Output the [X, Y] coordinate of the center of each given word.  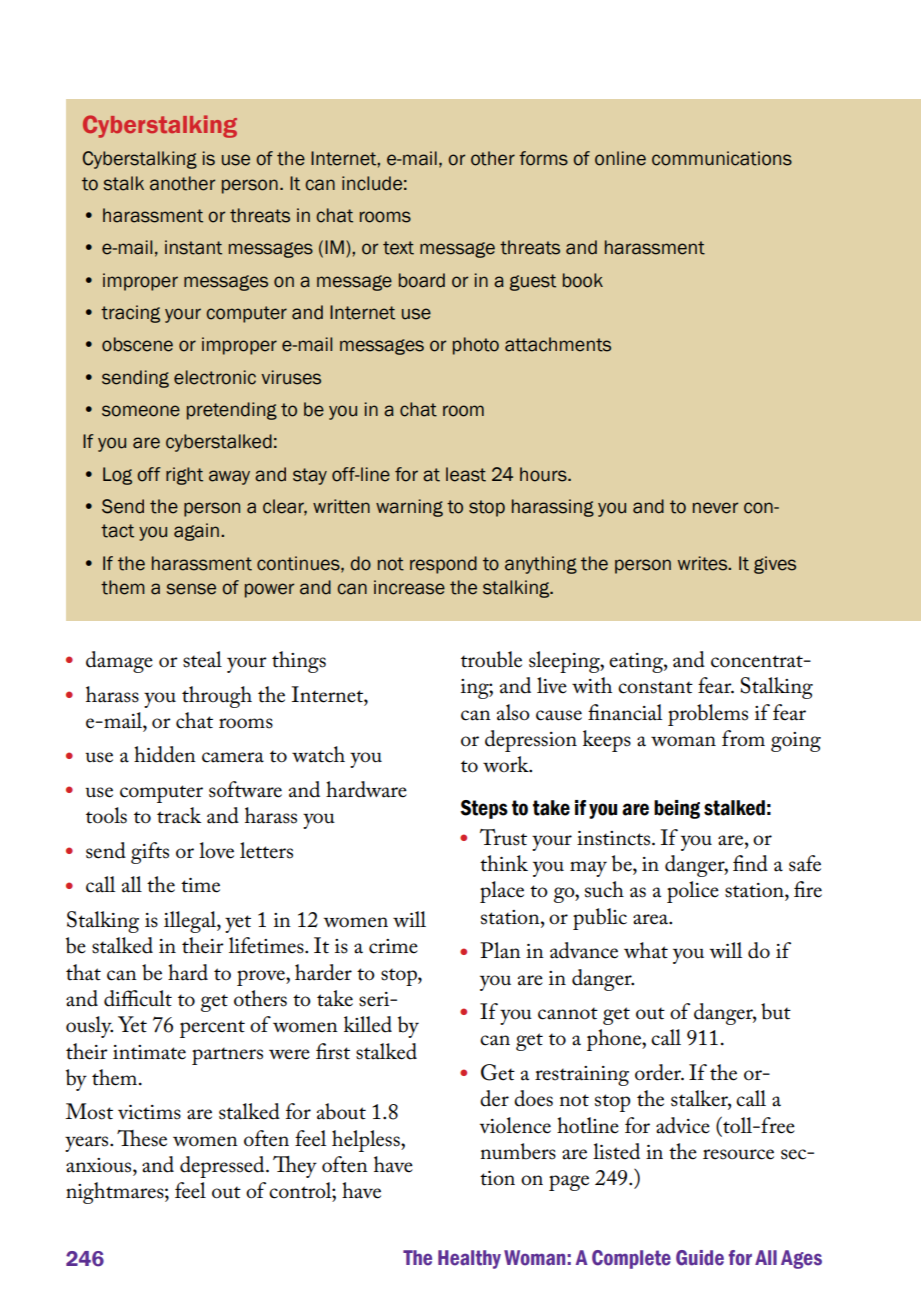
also [513, 712]
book [583, 280]
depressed [223, 1167]
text [398, 248]
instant [193, 247]
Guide [700, 1258]
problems [708, 715]
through [217, 697]
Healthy [469, 1259]
